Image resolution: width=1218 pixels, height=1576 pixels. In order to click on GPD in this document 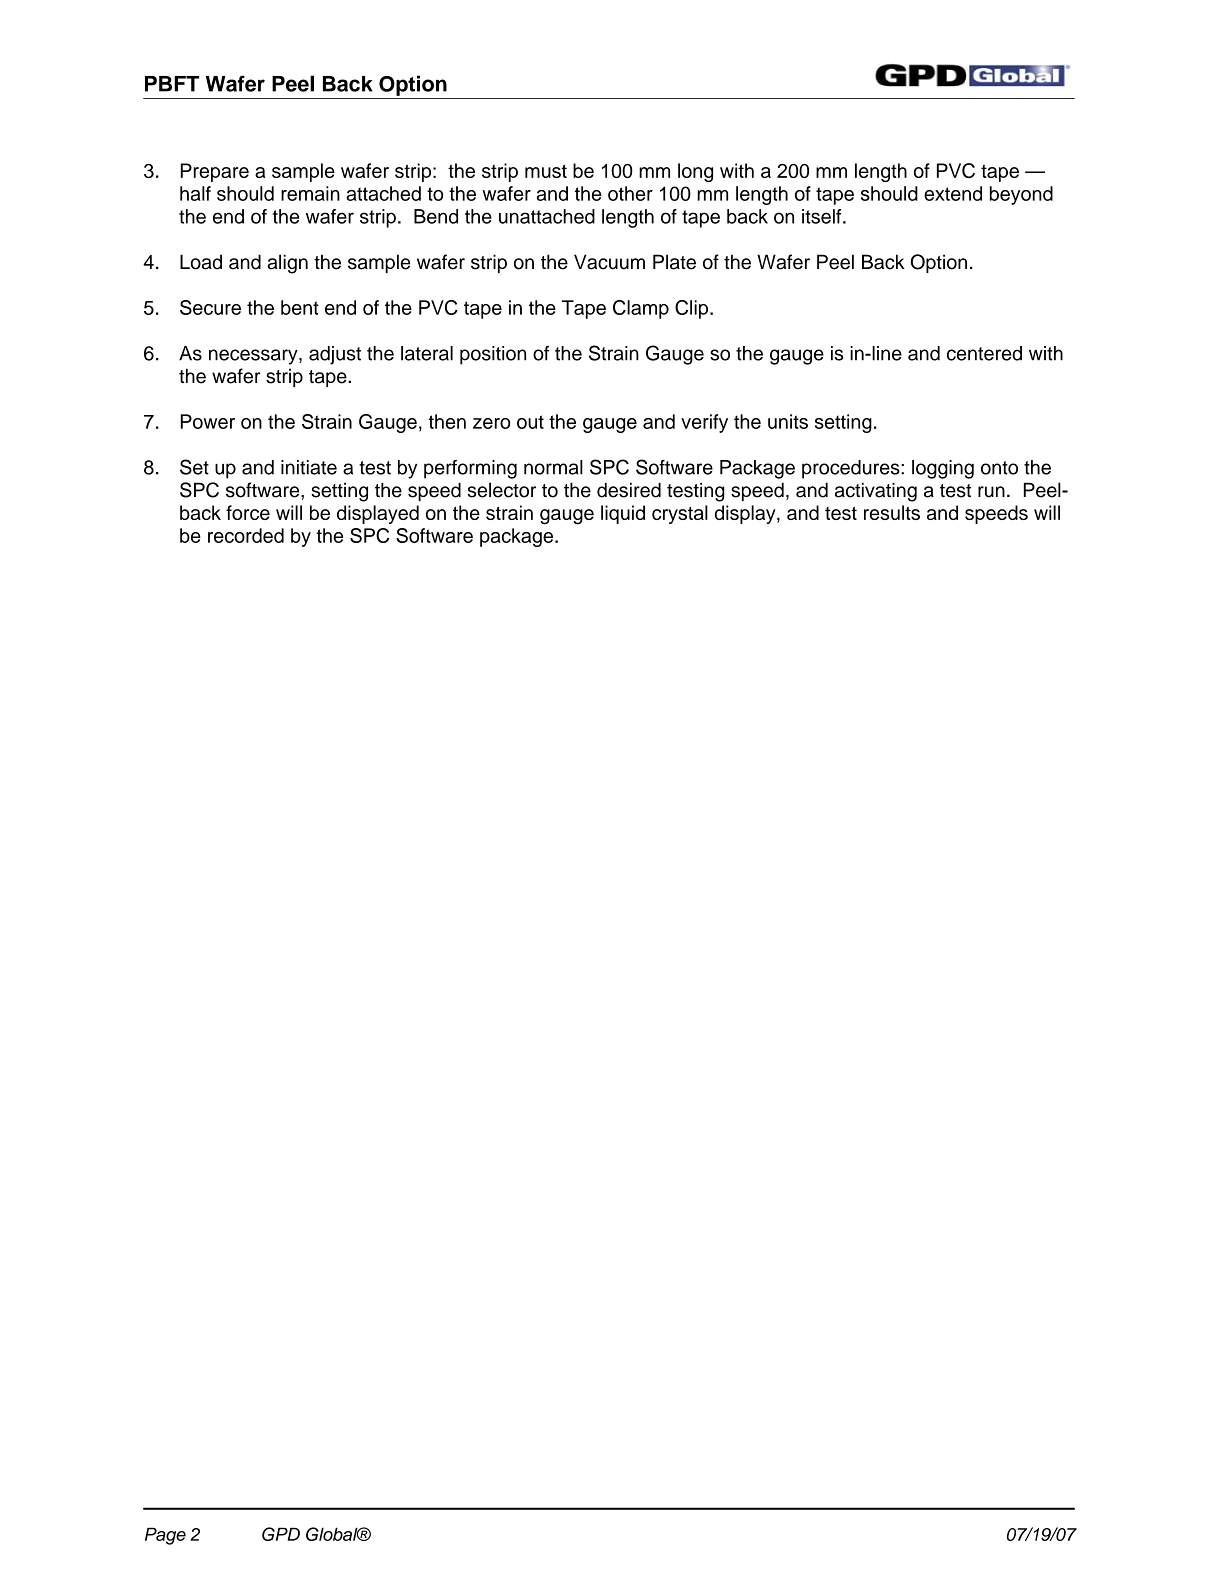, I will do `click(281, 1534)`.
